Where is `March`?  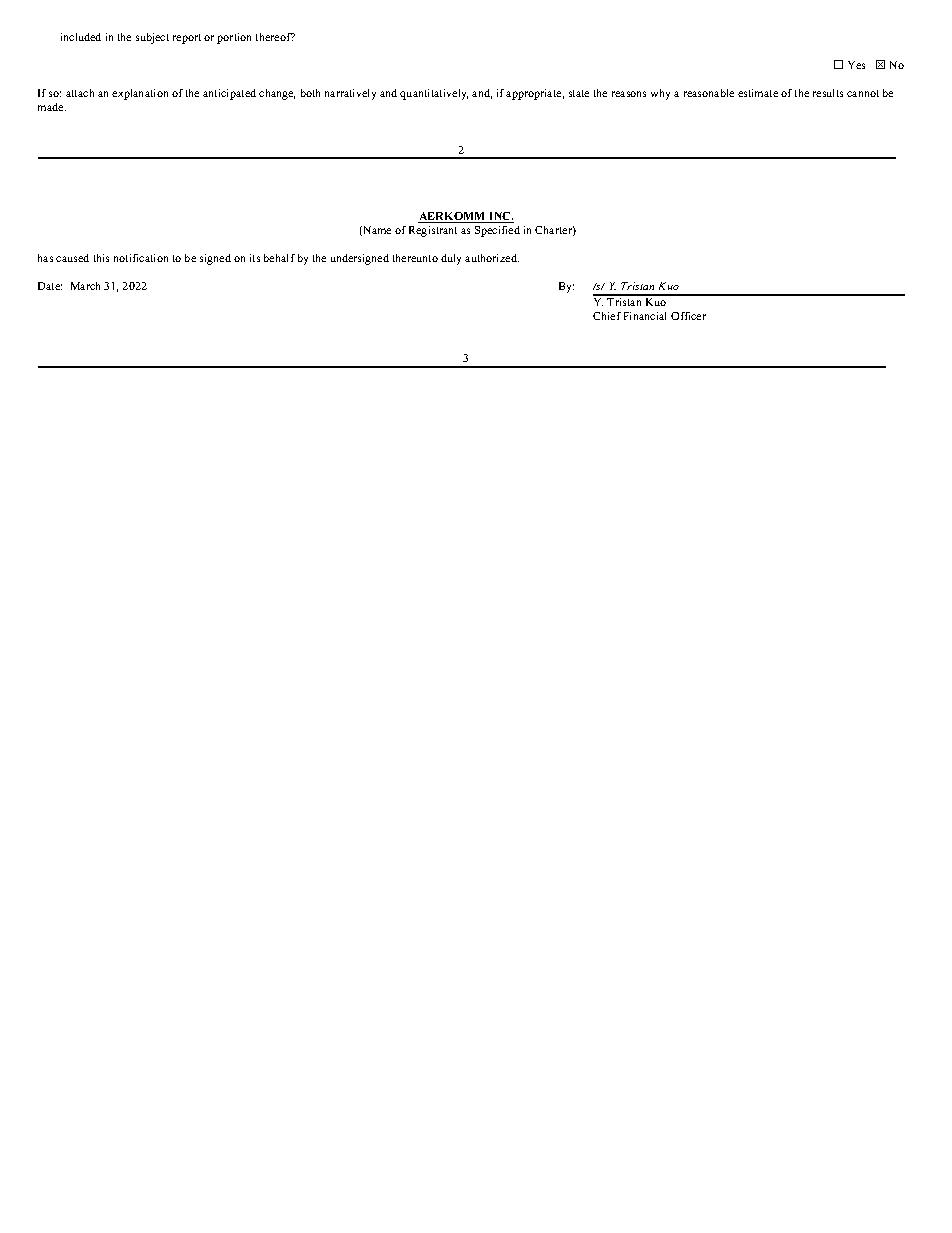
March is located at coordinates (85, 286).
